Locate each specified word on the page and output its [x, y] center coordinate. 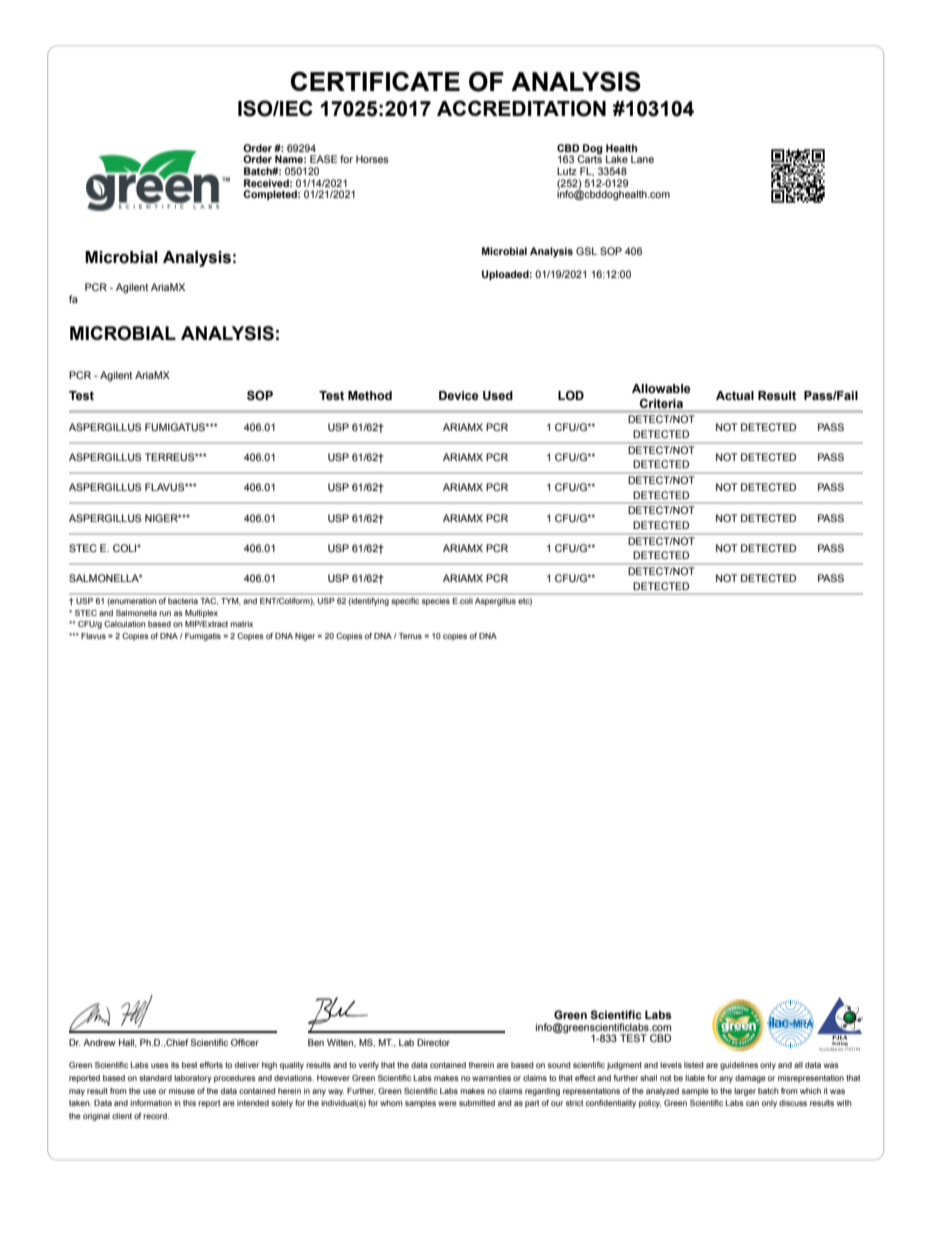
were [447, 1103]
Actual [735, 396]
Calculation [125, 624]
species [436, 602]
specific [405, 602]
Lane [642, 159]
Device [459, 396]
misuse [182, 1091]
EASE [323, 159]
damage [750, 1079]
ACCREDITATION [521, 108]
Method [370, 396]
